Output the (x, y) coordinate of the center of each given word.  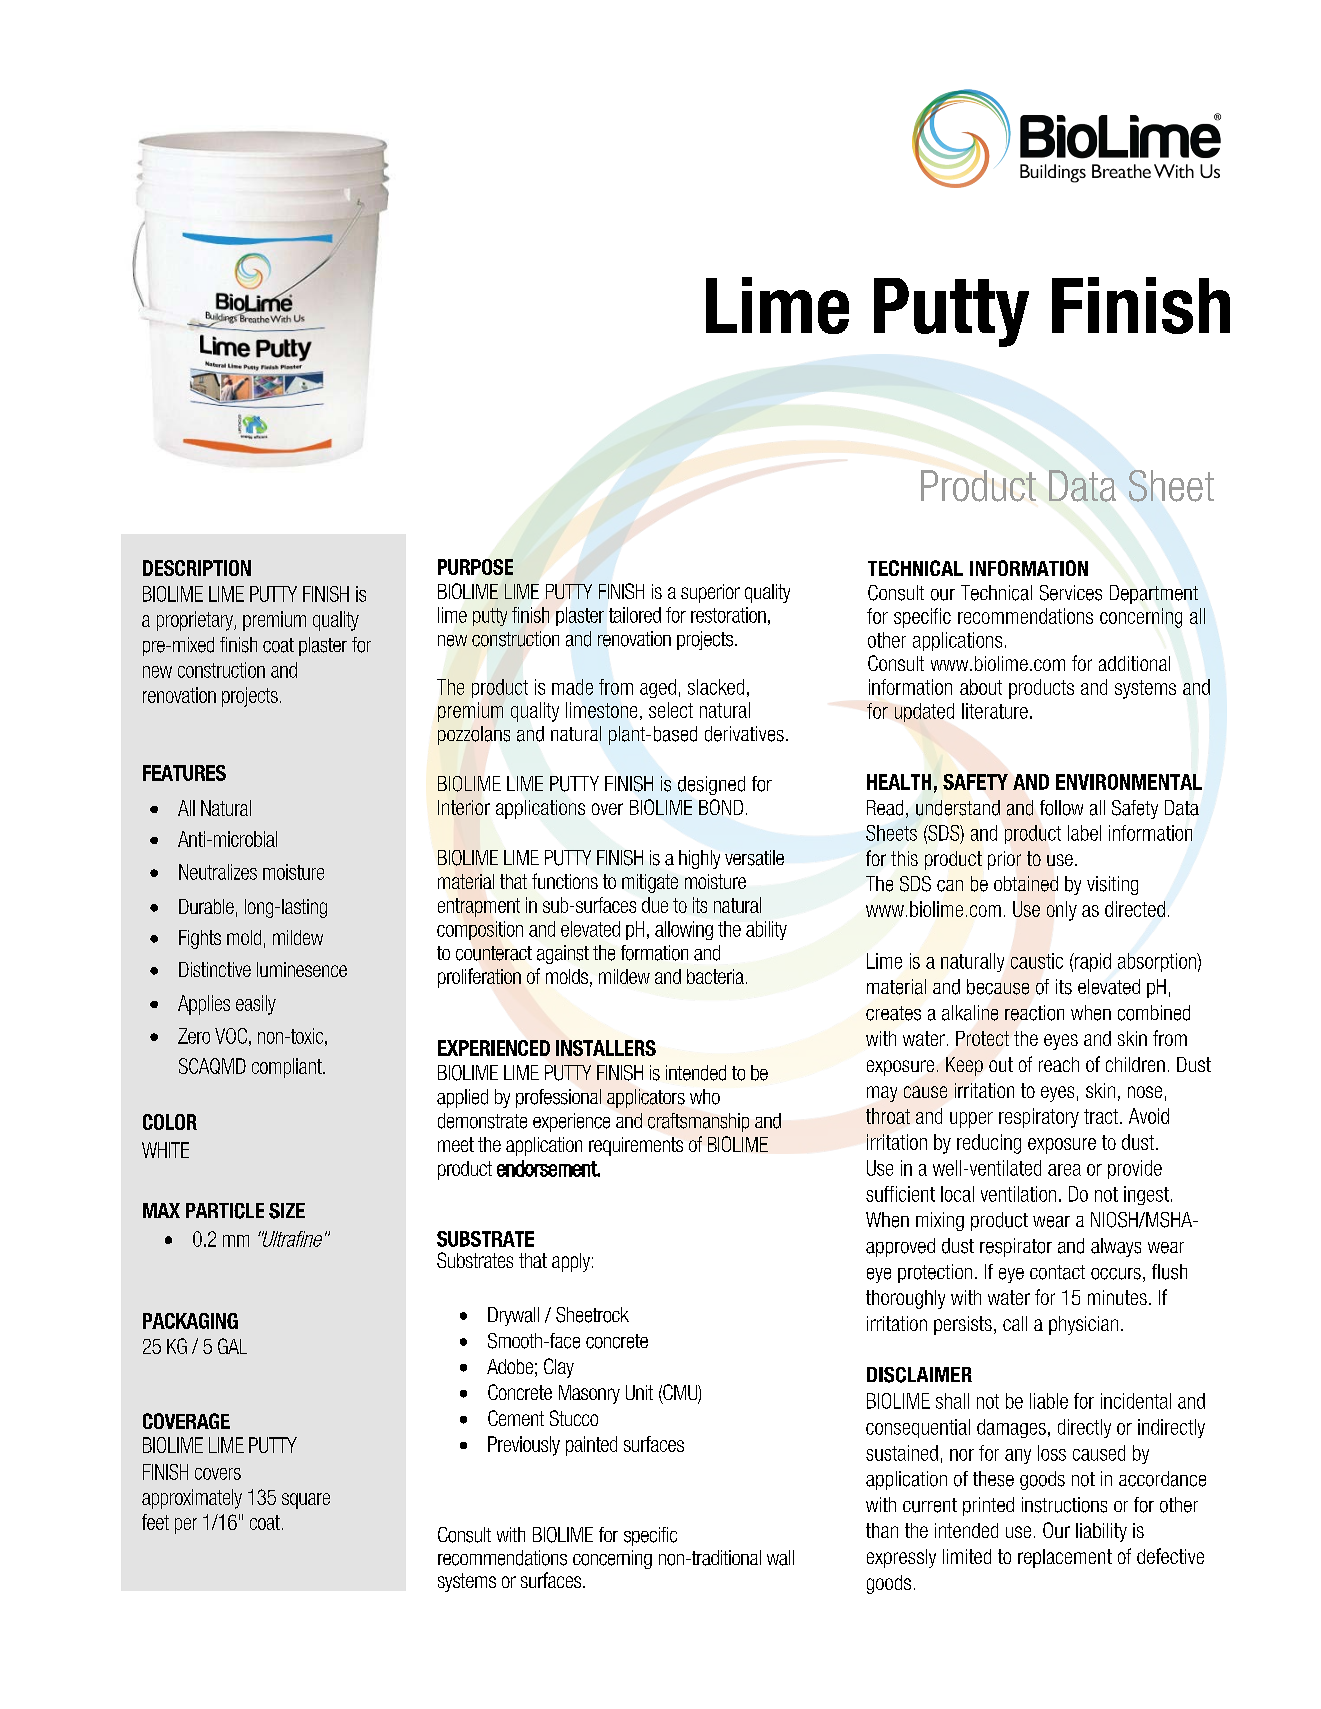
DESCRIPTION (197, 568)
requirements (636, 1146)
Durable (206, 906)
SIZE (287, 1211)
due (655, 905)
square (306, 1501)
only (1062, 911)
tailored (635, 615)
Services (1071, 593)
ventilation (1018, 1194)
